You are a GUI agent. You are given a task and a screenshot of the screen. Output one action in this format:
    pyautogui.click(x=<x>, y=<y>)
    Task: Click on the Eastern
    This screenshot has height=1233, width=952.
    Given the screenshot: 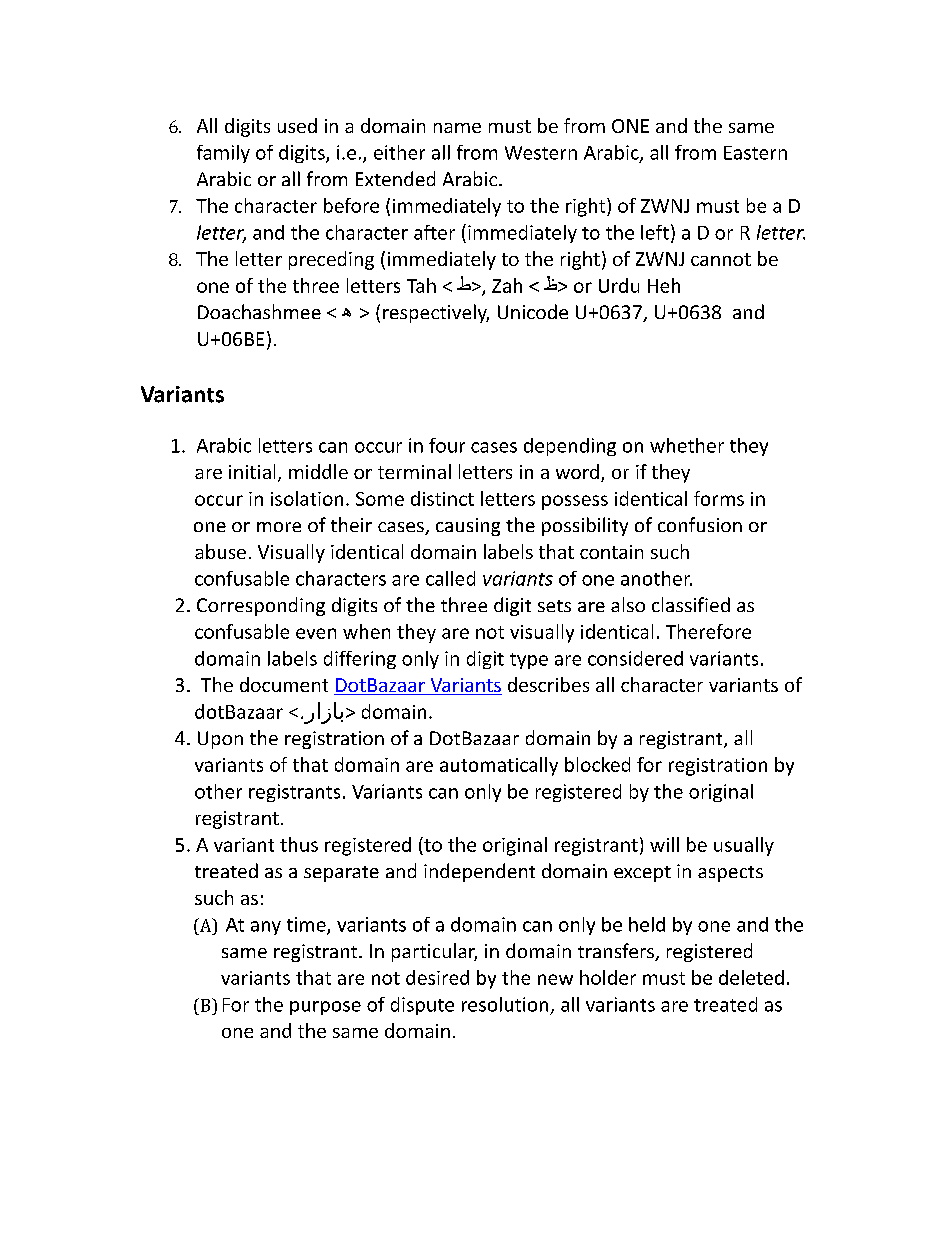 What is the action you would take?
    pyautogui.click(x=755, y=153)
